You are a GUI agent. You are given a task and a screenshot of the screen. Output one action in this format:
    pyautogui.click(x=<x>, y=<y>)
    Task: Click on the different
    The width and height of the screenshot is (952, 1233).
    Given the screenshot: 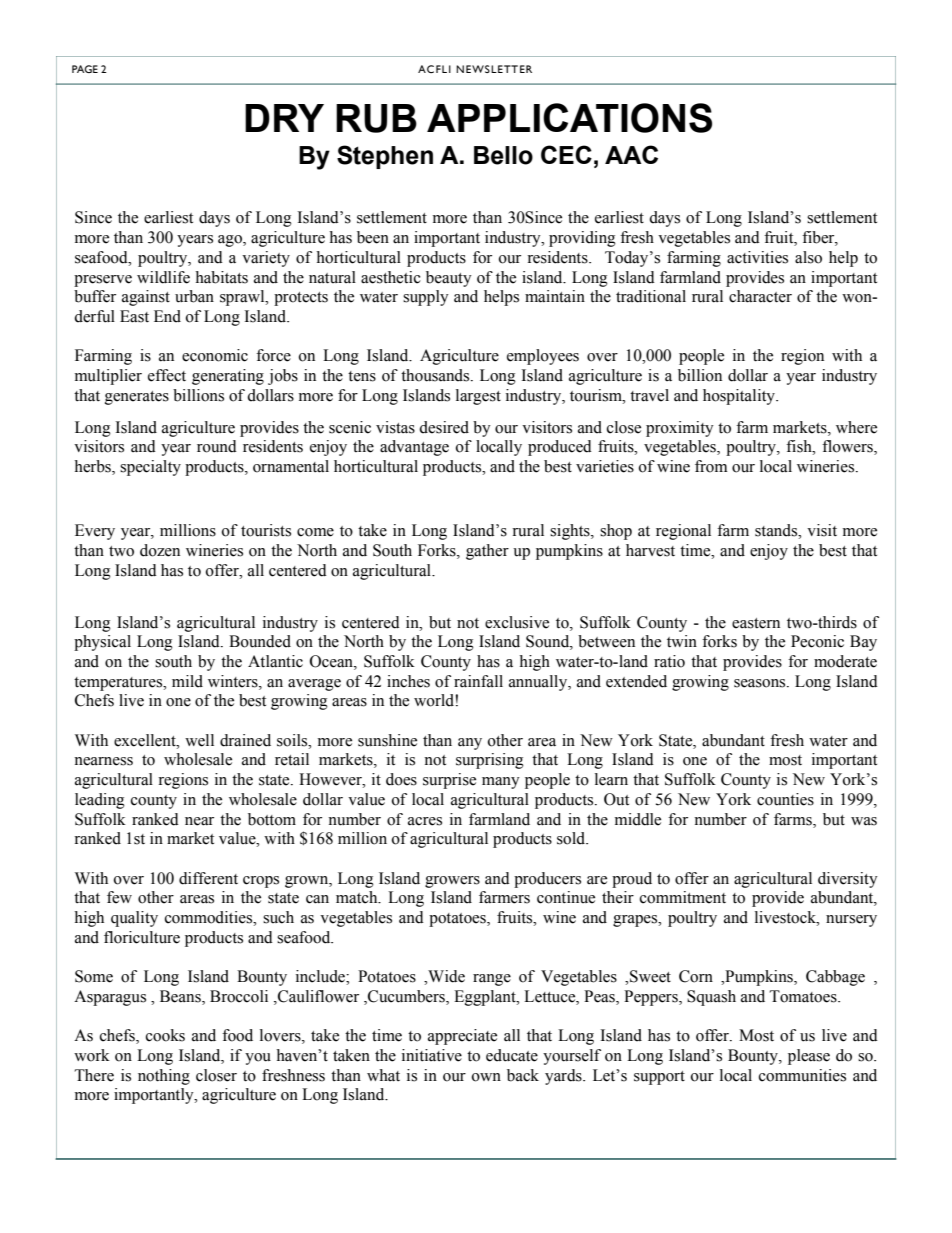 What is the action you would take?
    pyautogui.click(x=208, y=878)
